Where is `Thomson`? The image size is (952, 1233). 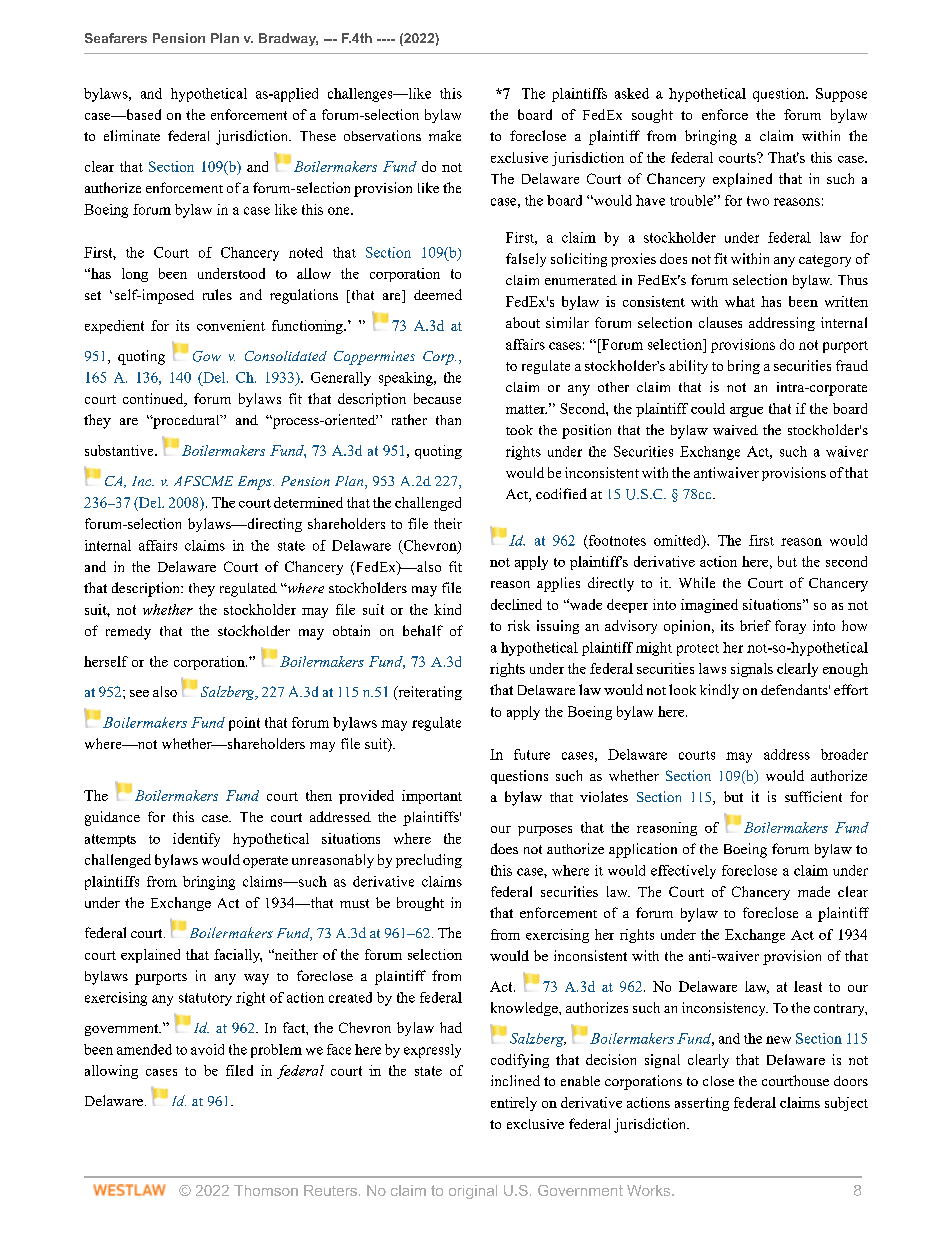
Thomson is located at coordinates (266, 1190).
